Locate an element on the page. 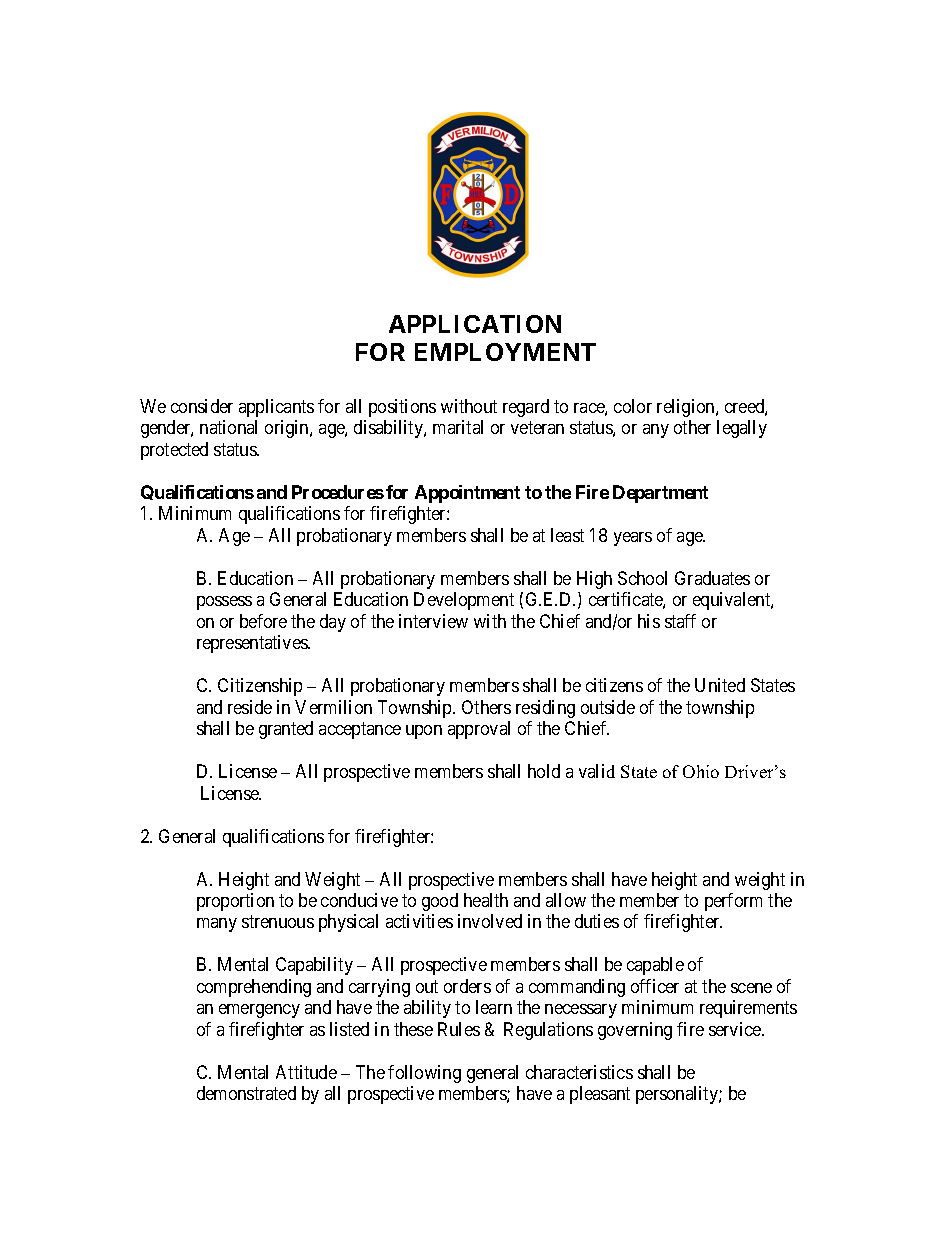 This image has width=952, height=1233. proportion is located at coordinates (235, 902).
